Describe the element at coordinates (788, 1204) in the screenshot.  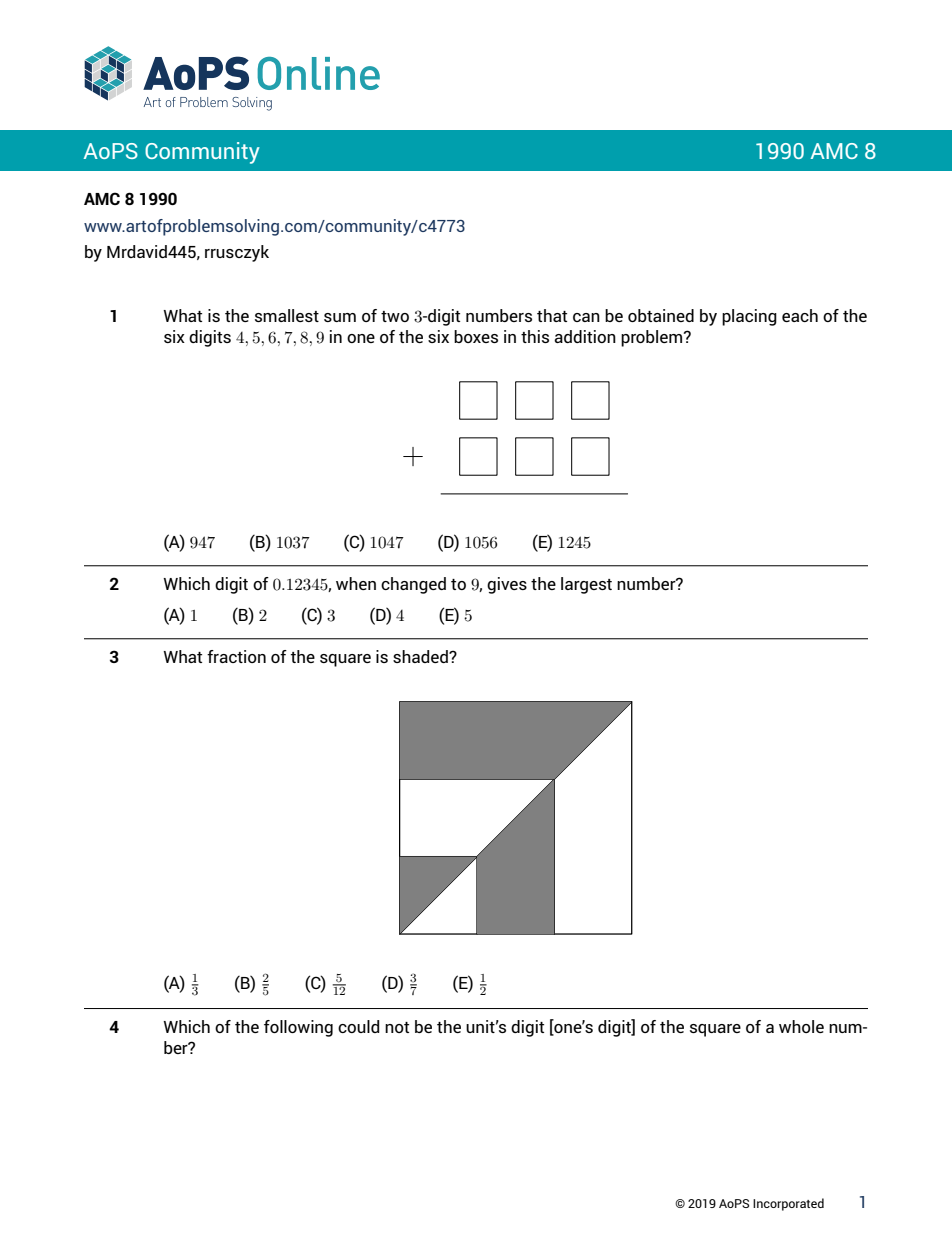
I see `Incorporated` at that location.
